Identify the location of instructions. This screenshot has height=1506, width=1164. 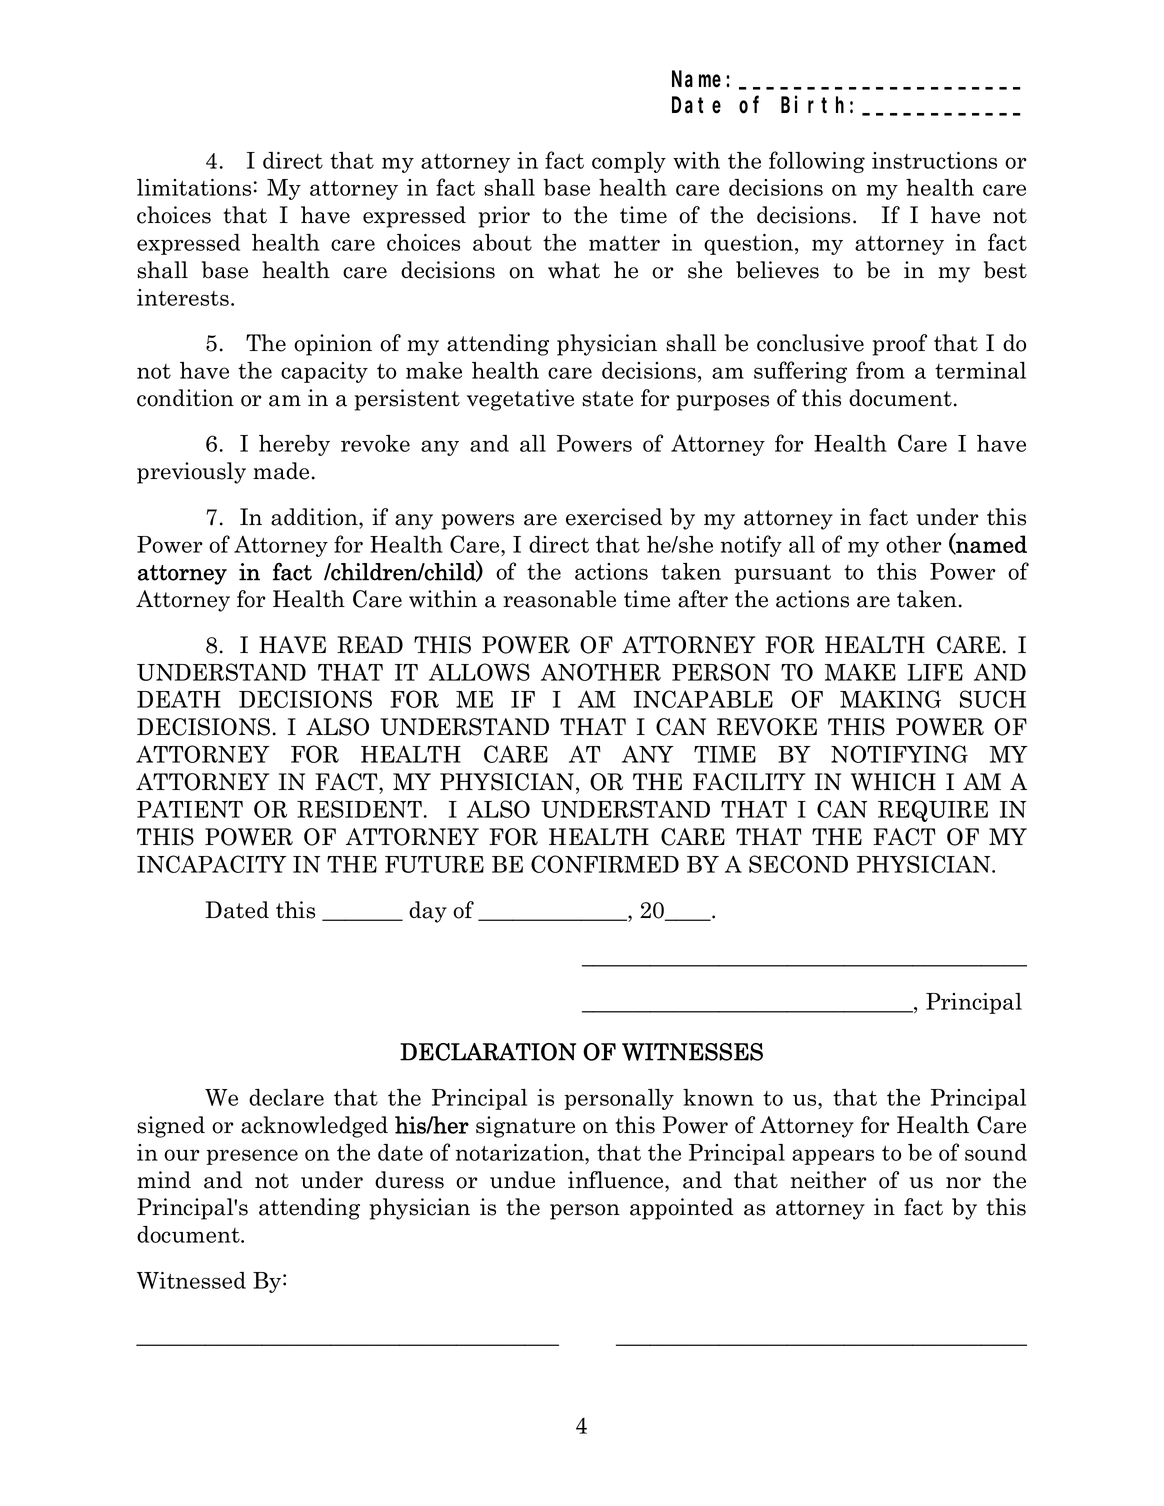
(934, 160).
